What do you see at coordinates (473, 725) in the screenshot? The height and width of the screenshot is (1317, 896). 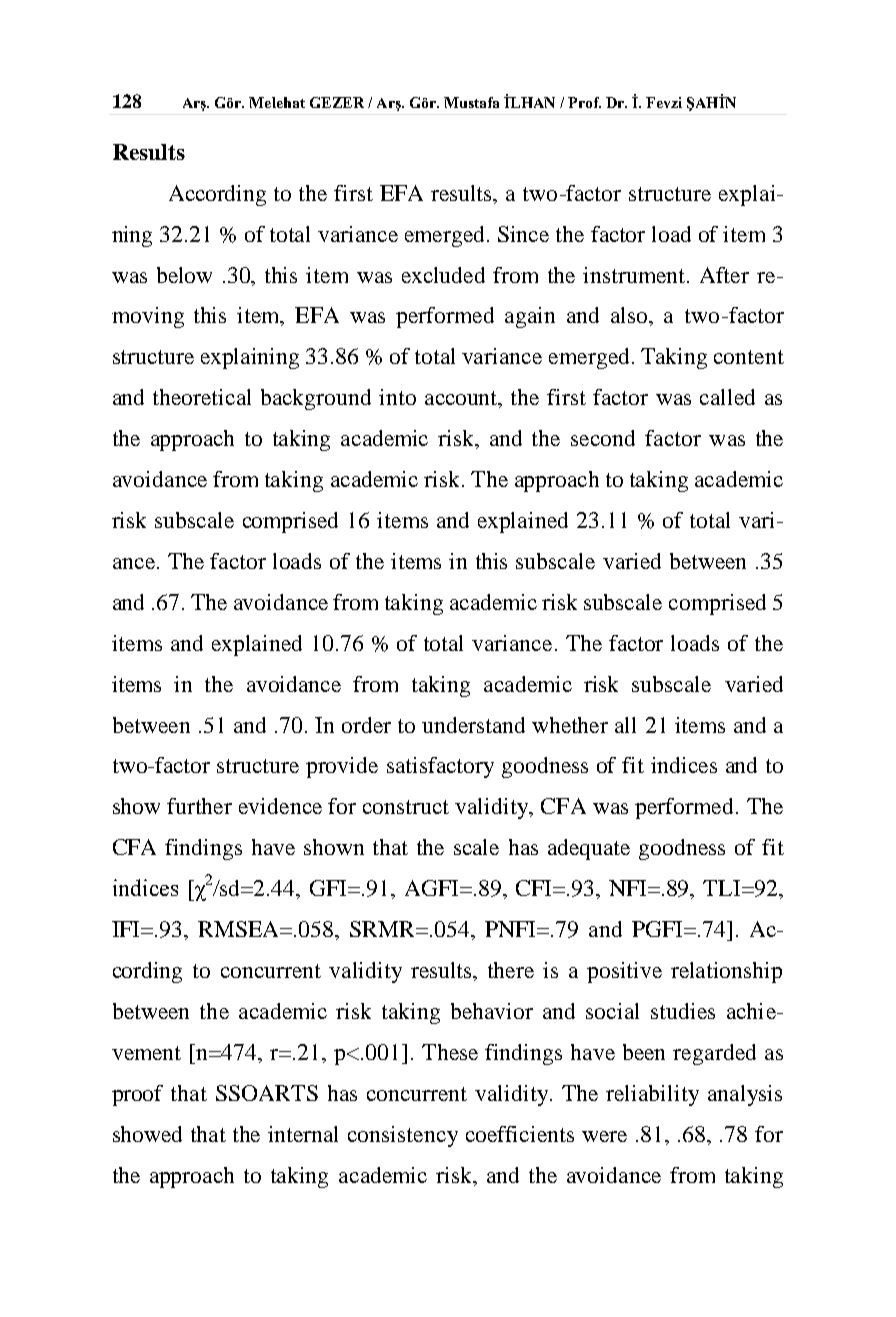 I see `understand` at bounding box center [473, 725].
